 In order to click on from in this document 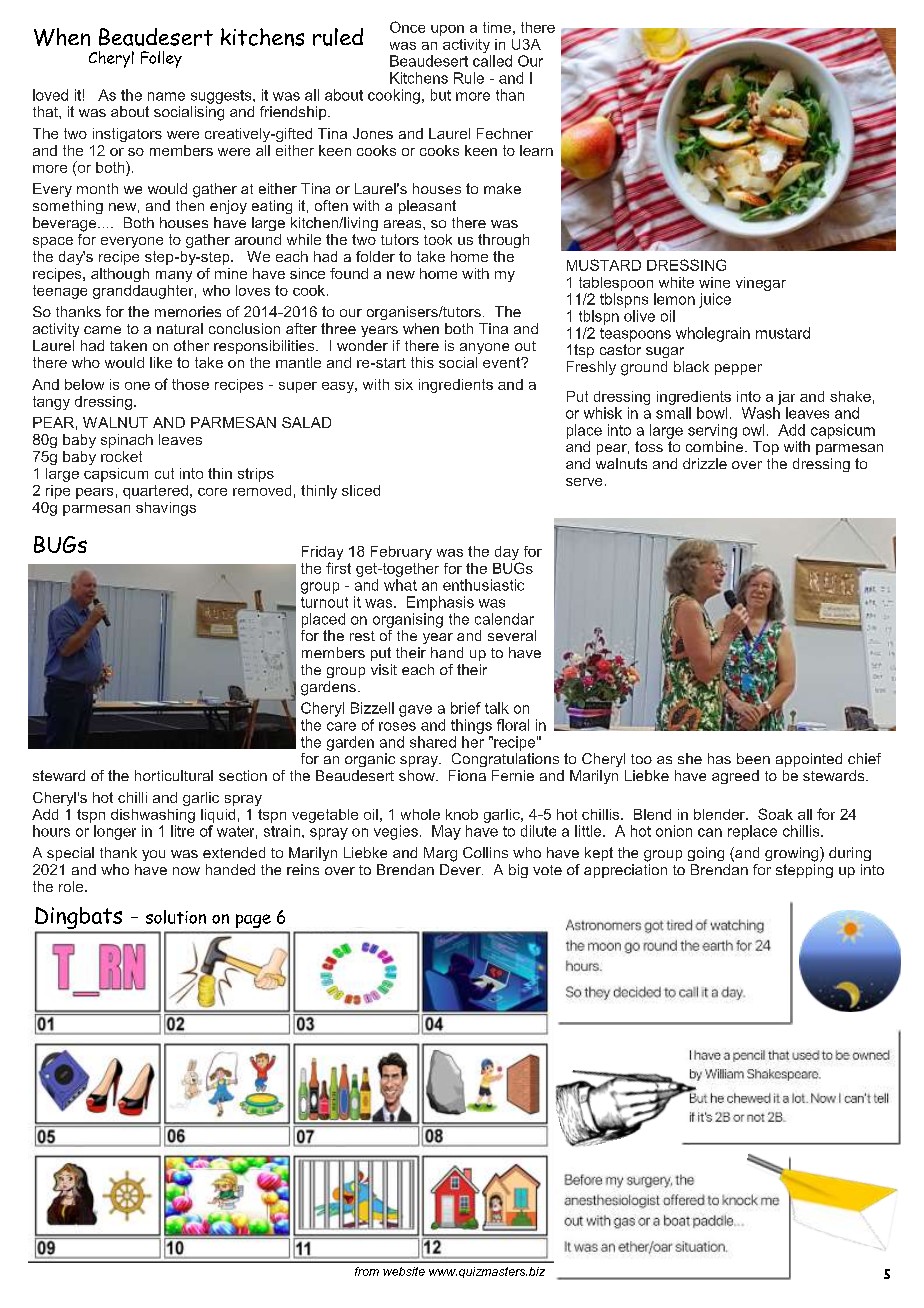, I will do `click(367, 1271)`.
